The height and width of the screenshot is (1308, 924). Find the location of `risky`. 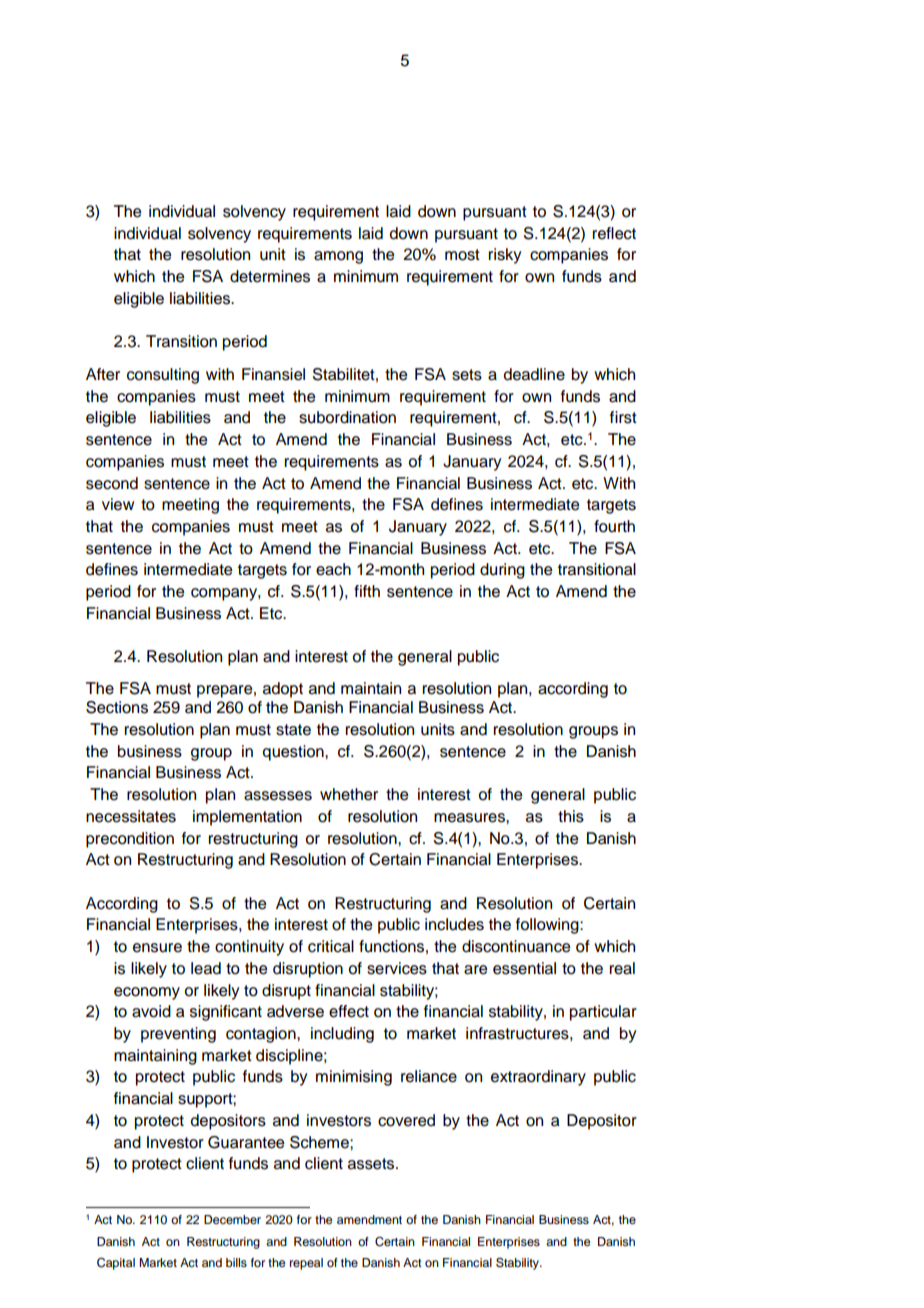

risky is located at coordinates (505, 256).
